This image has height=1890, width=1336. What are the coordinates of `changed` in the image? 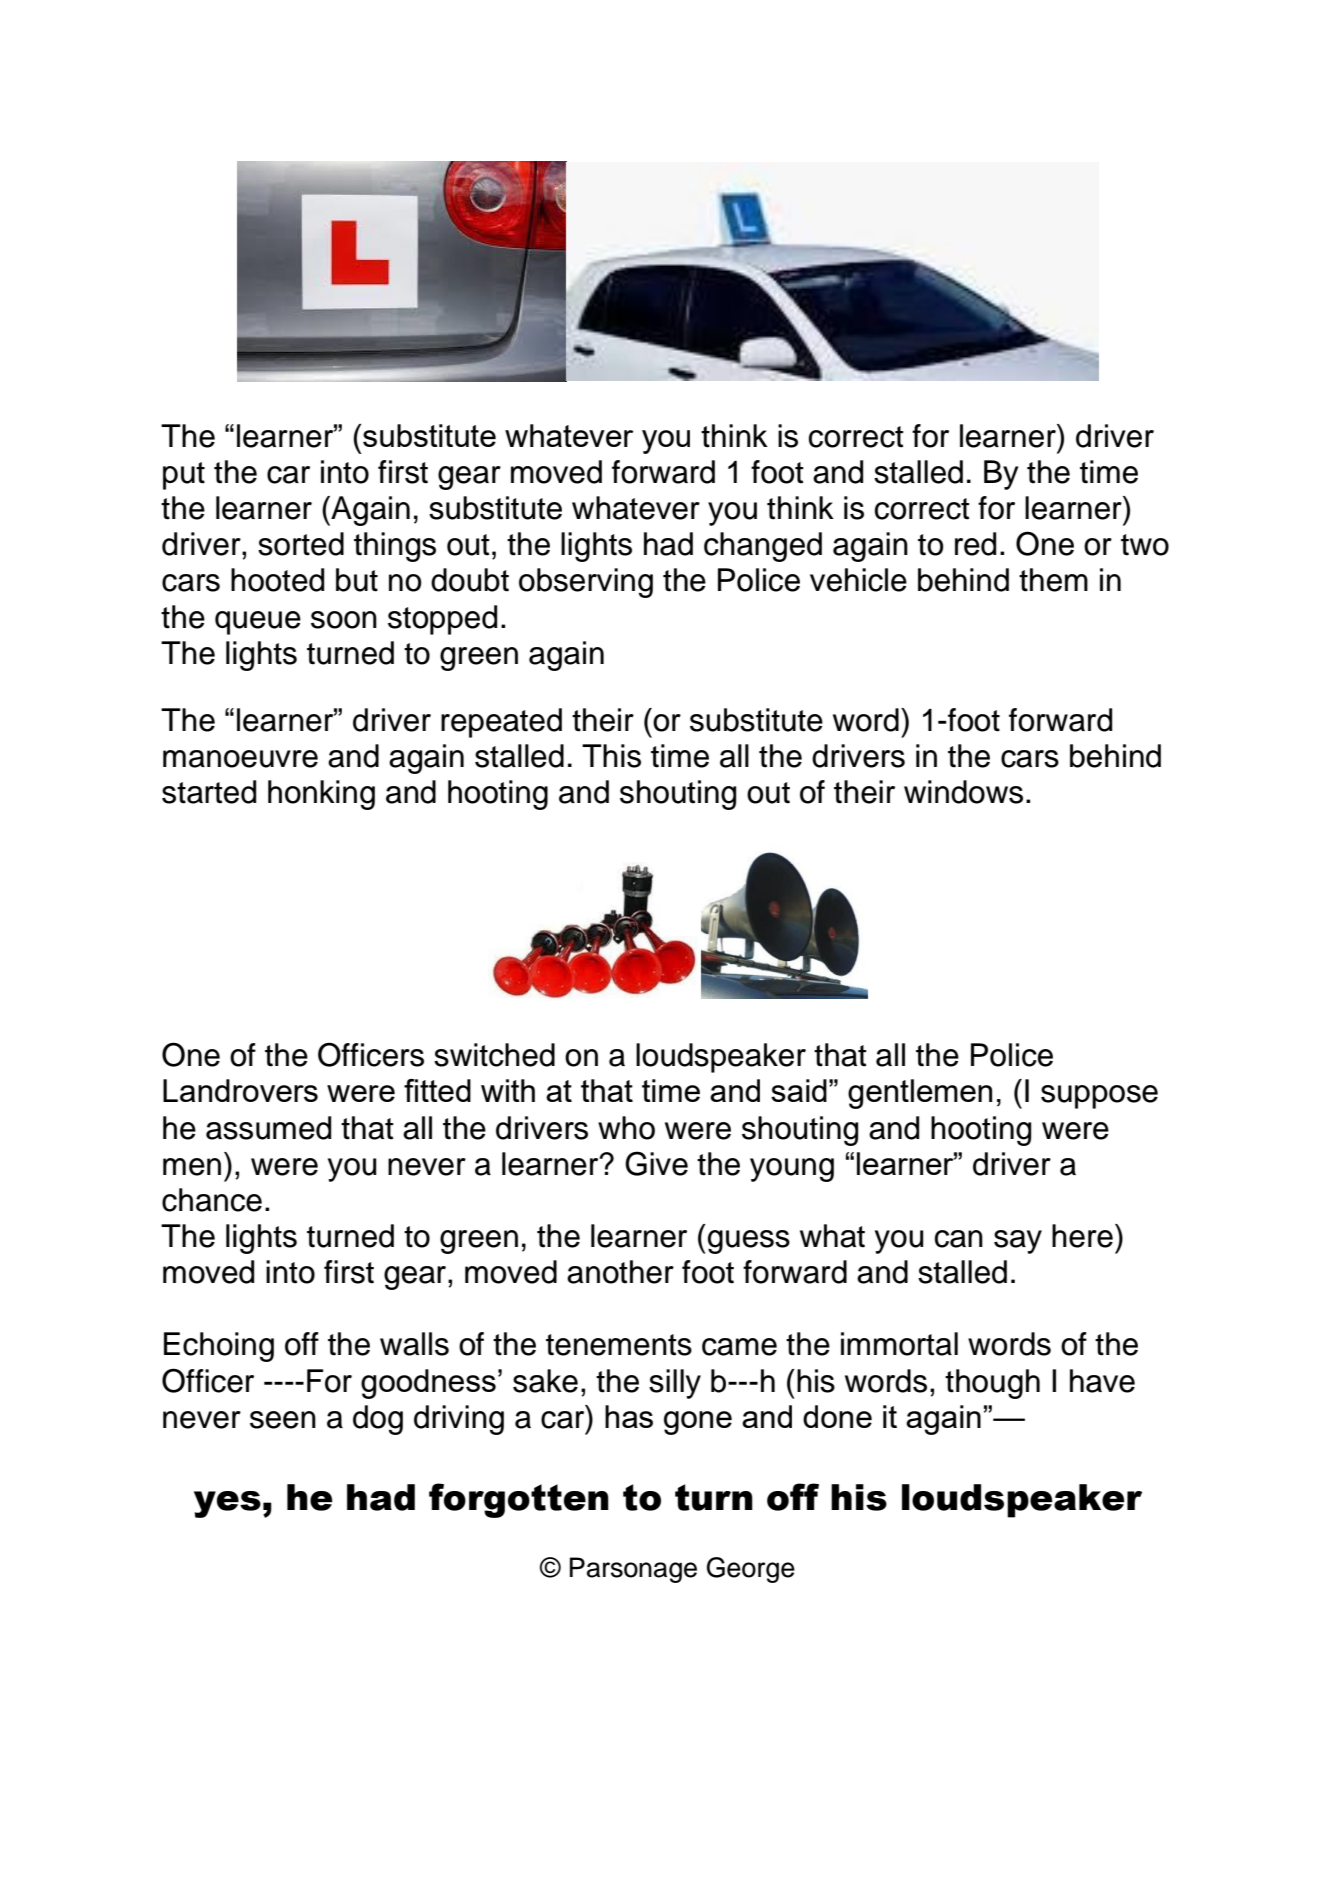 It's located at (763, 547).
